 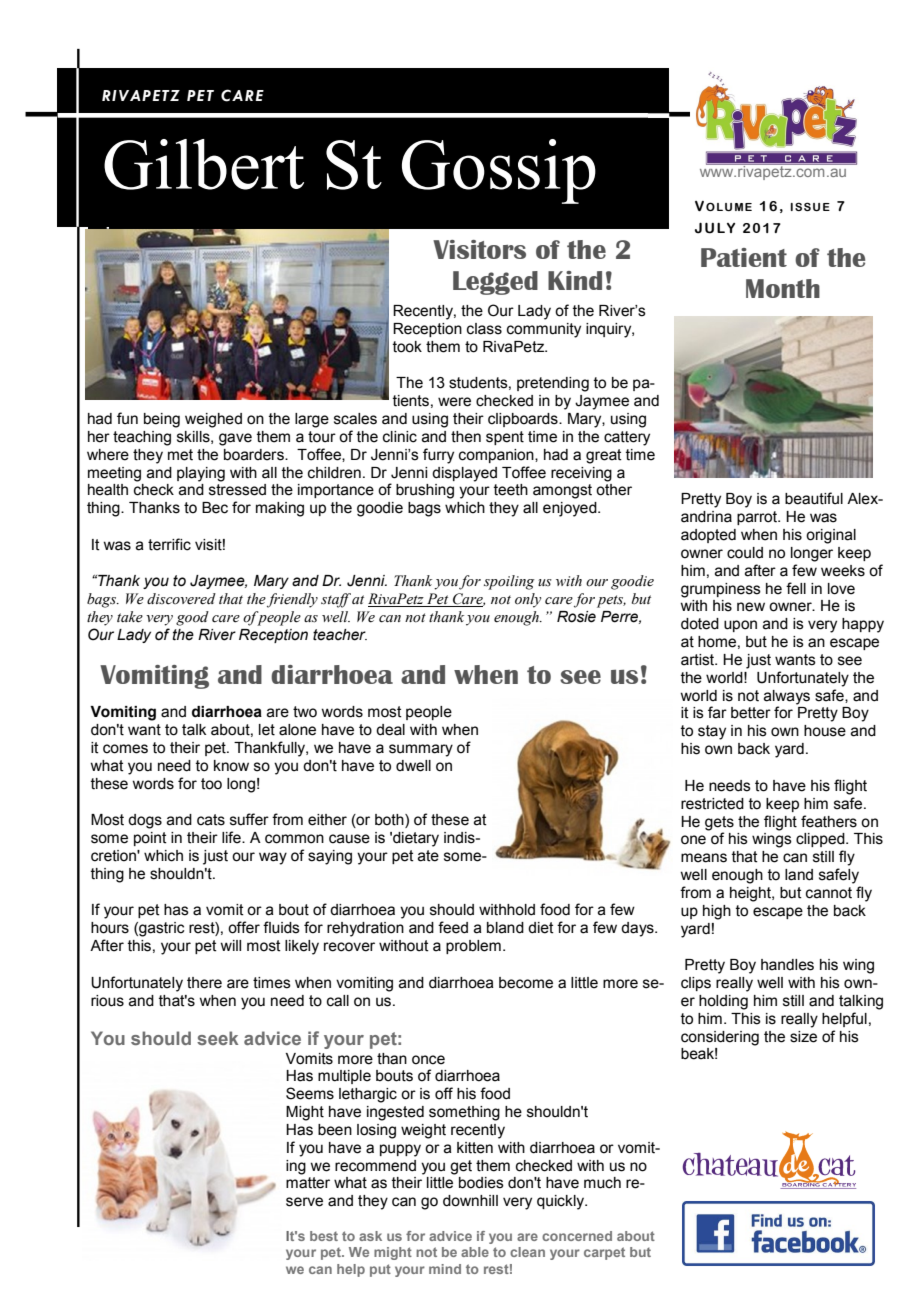 What do you see at coordinates (390, 730) in the screenshot?
I see `deal` at bounding box center [390, 730].
